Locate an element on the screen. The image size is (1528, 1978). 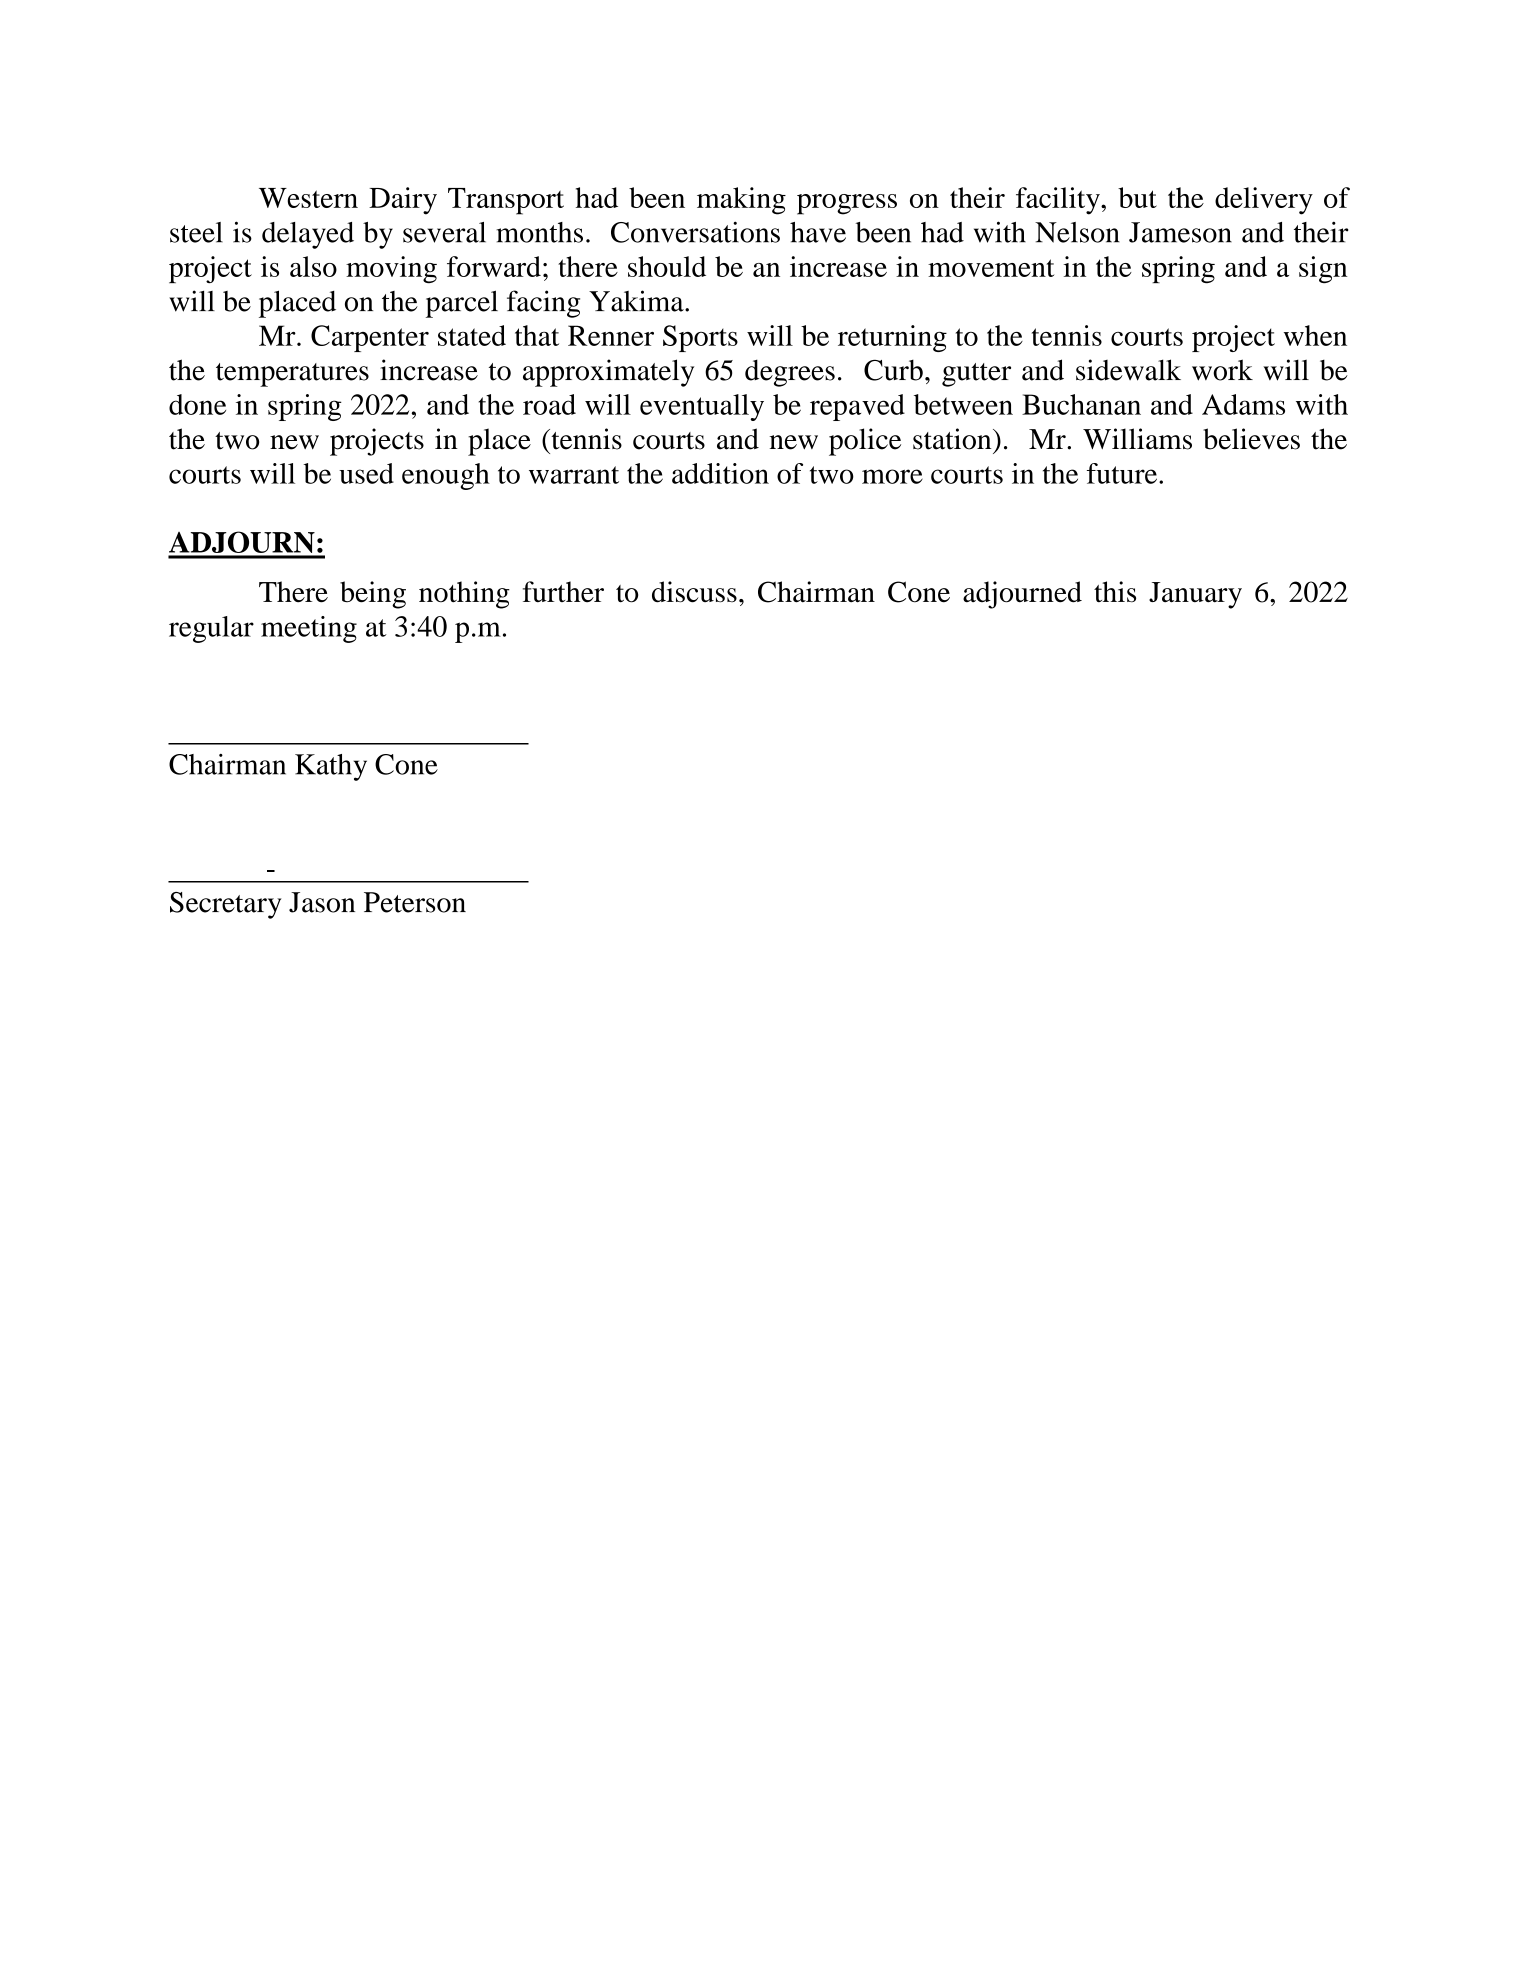
Jason is located at coordinates (322, 902).
